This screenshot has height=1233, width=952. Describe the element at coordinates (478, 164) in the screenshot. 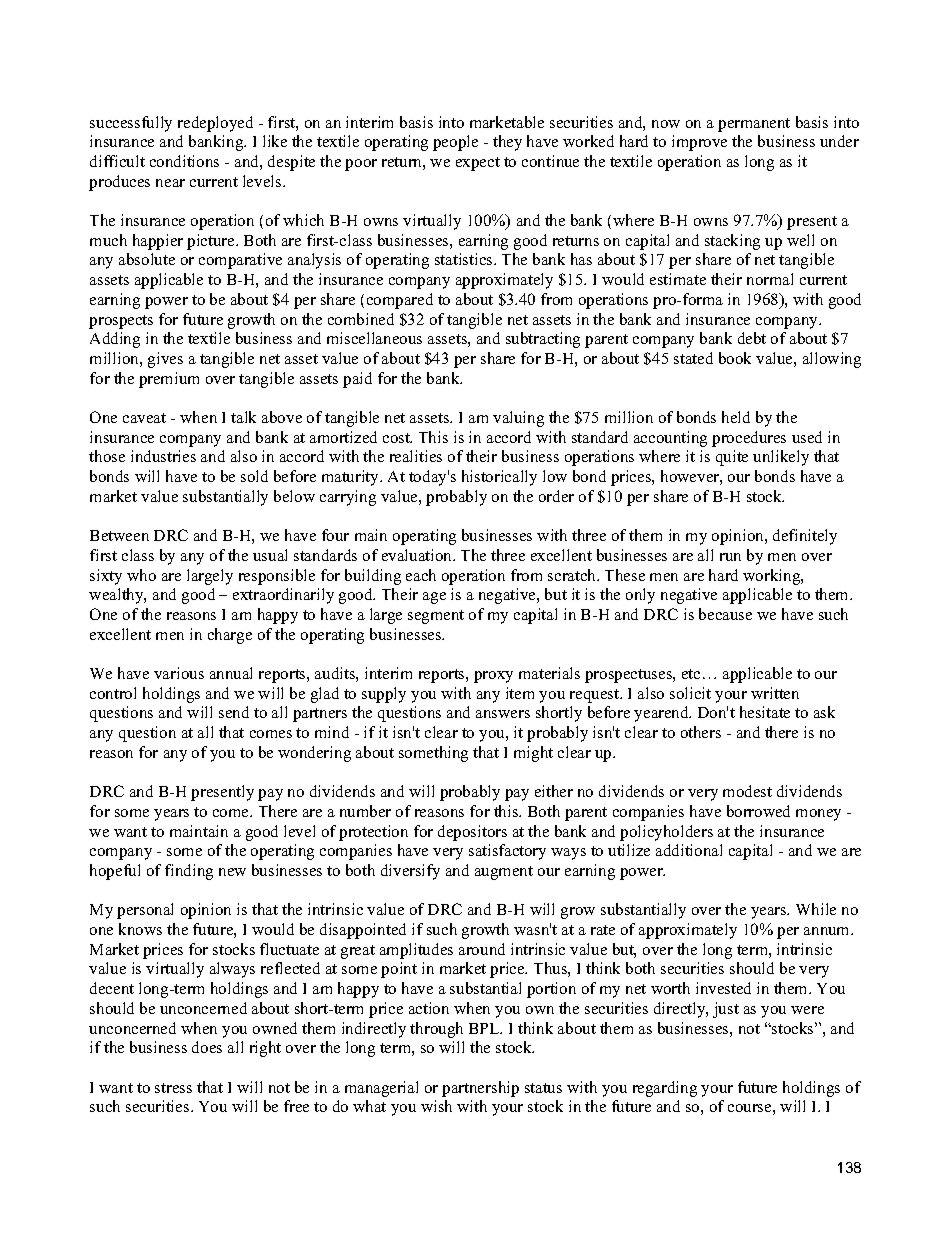

I see `expect` at that location.
